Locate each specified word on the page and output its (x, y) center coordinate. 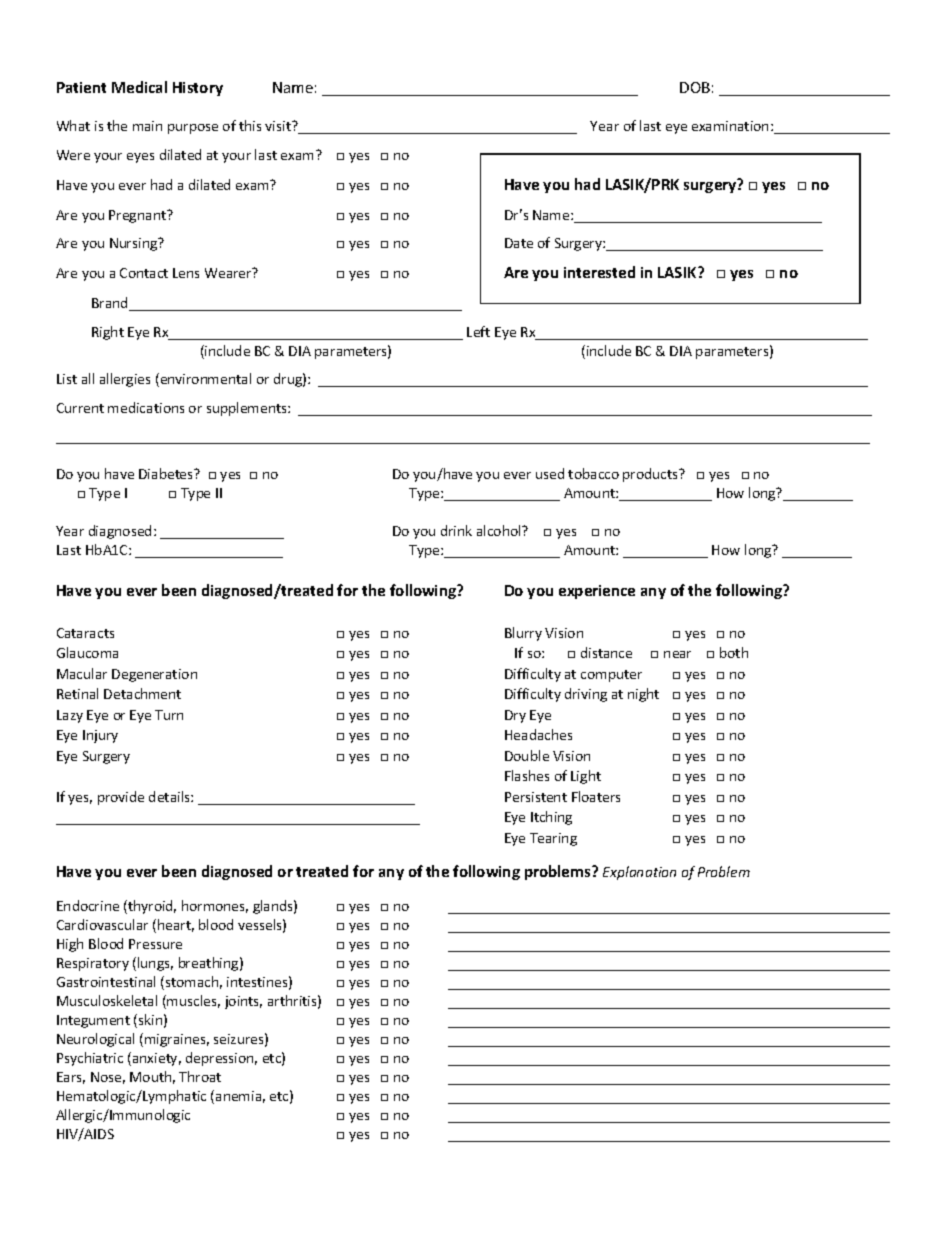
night (643, 695)
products (652, 475)
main (147, 126)
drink (456, 530)
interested (599, 272)
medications (146, 407)
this (250, 125)
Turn (169, 715)
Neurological (95, 1040)
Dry (515, 716)
